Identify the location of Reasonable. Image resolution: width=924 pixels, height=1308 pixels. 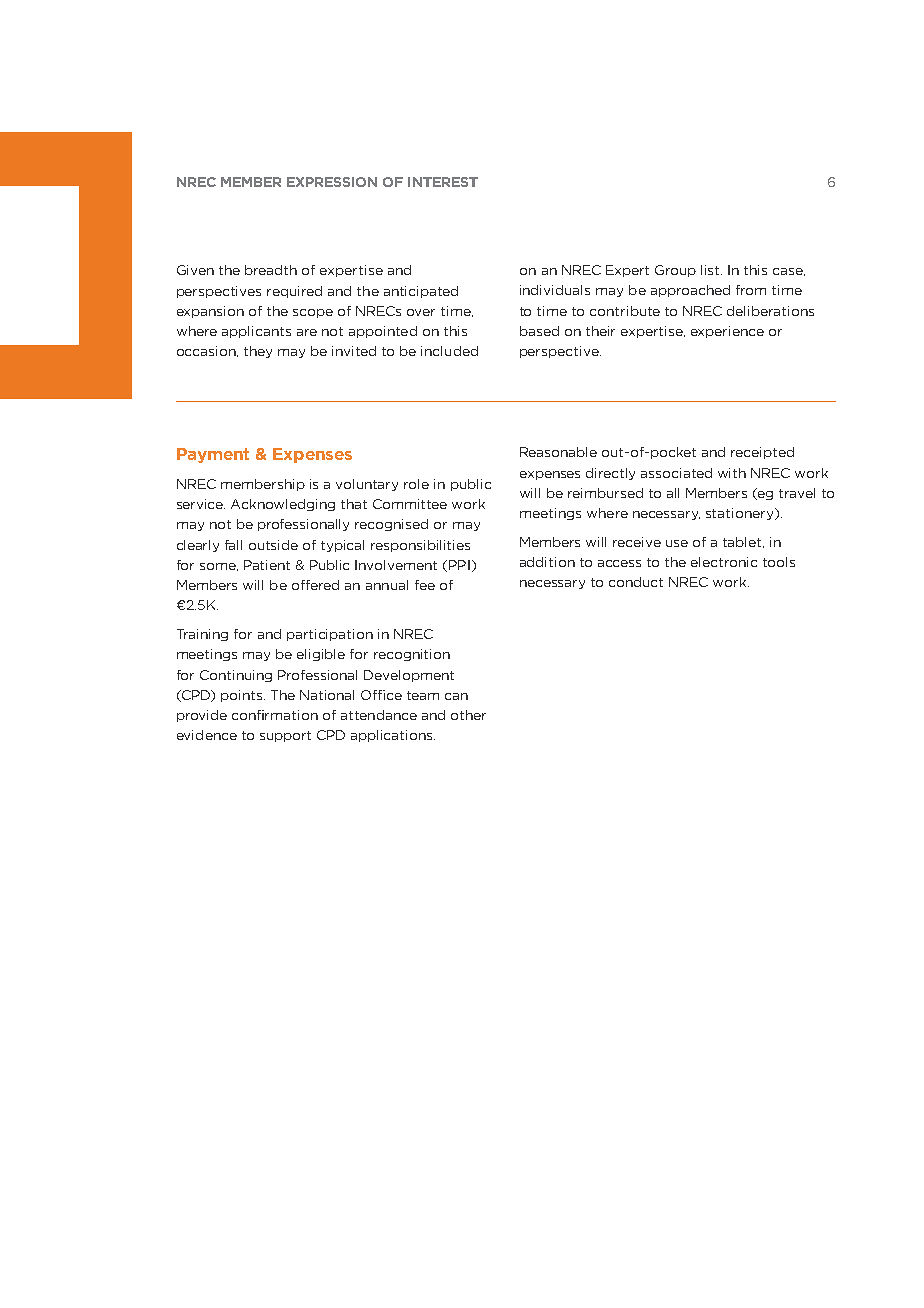
(558, 452).
